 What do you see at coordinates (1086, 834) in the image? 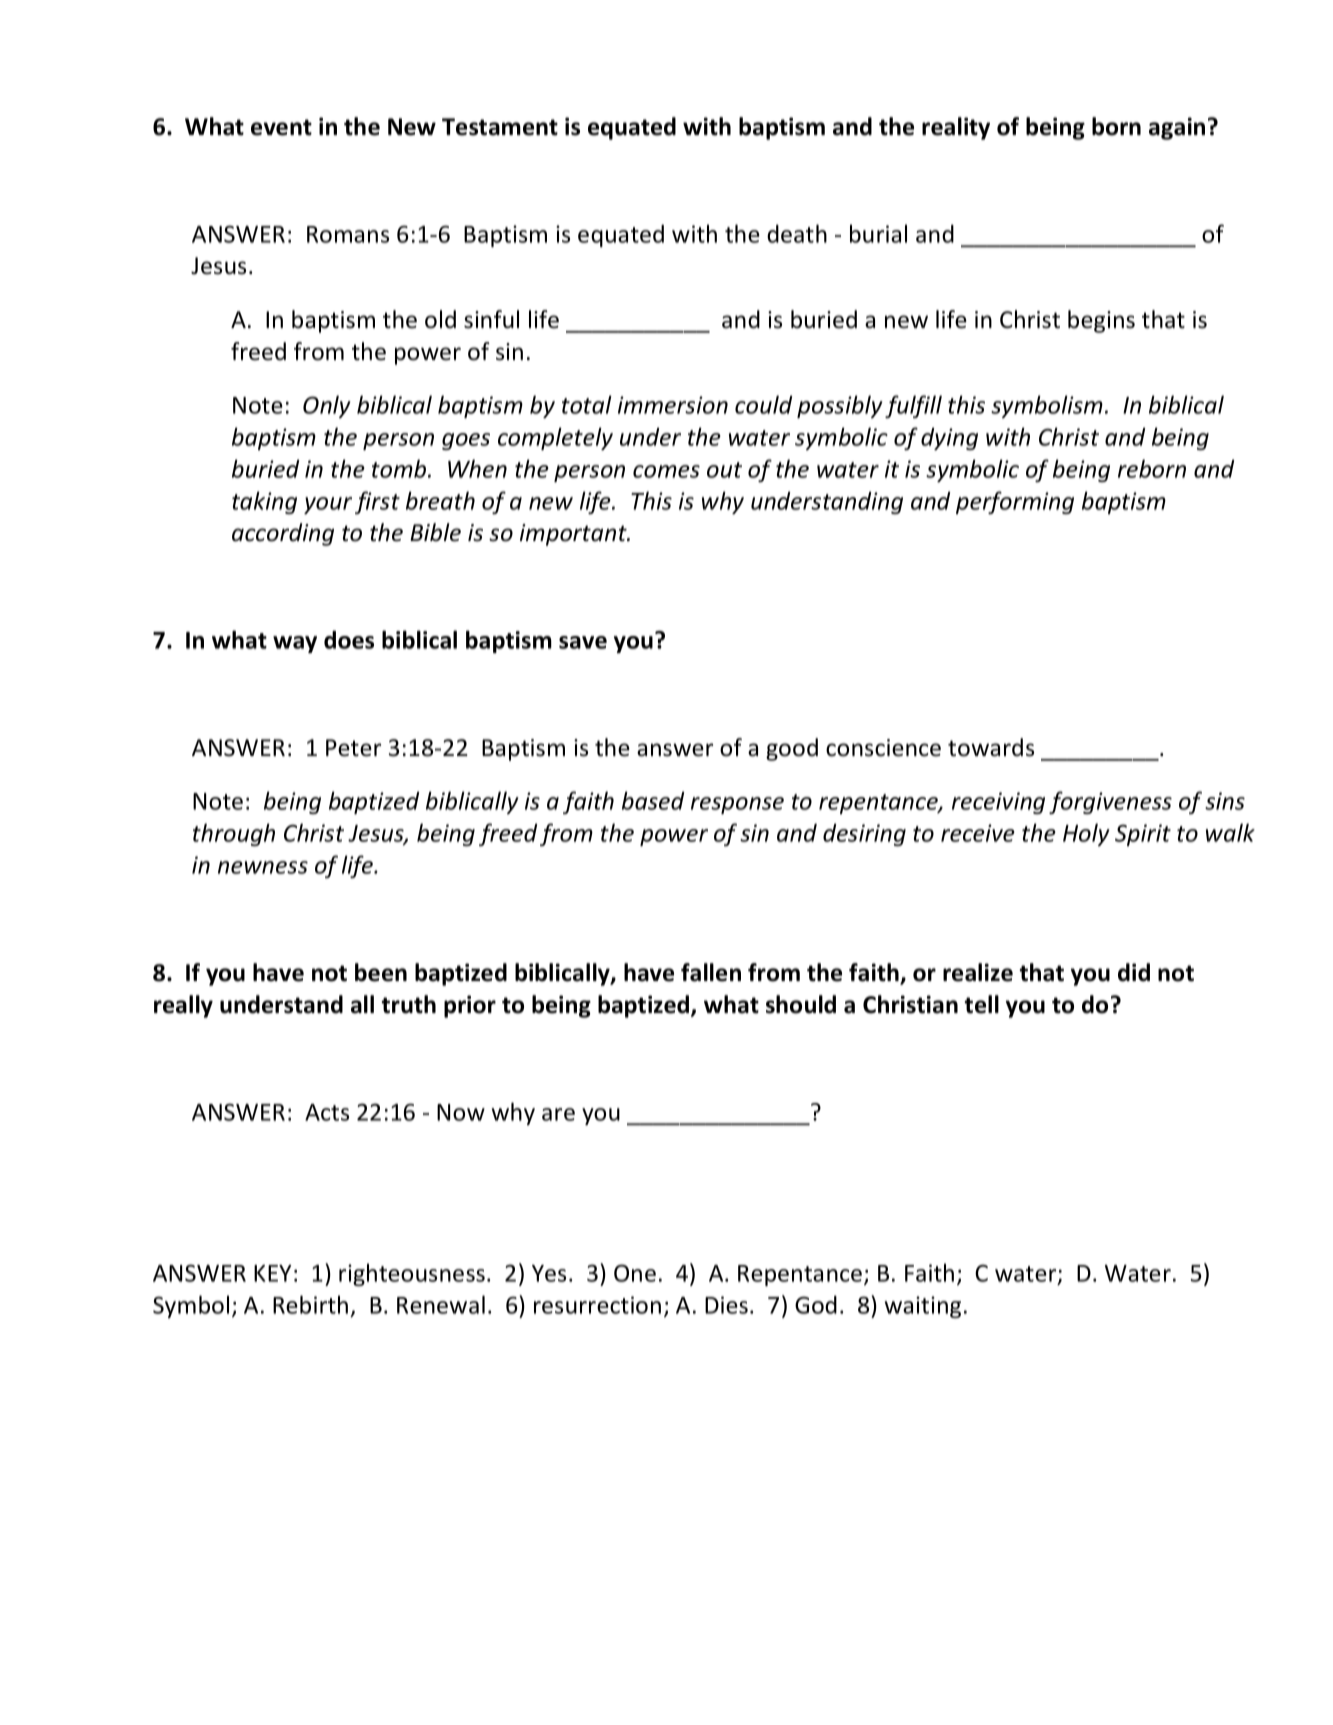
I see `Holy` at bounding box center [1086, 834].
